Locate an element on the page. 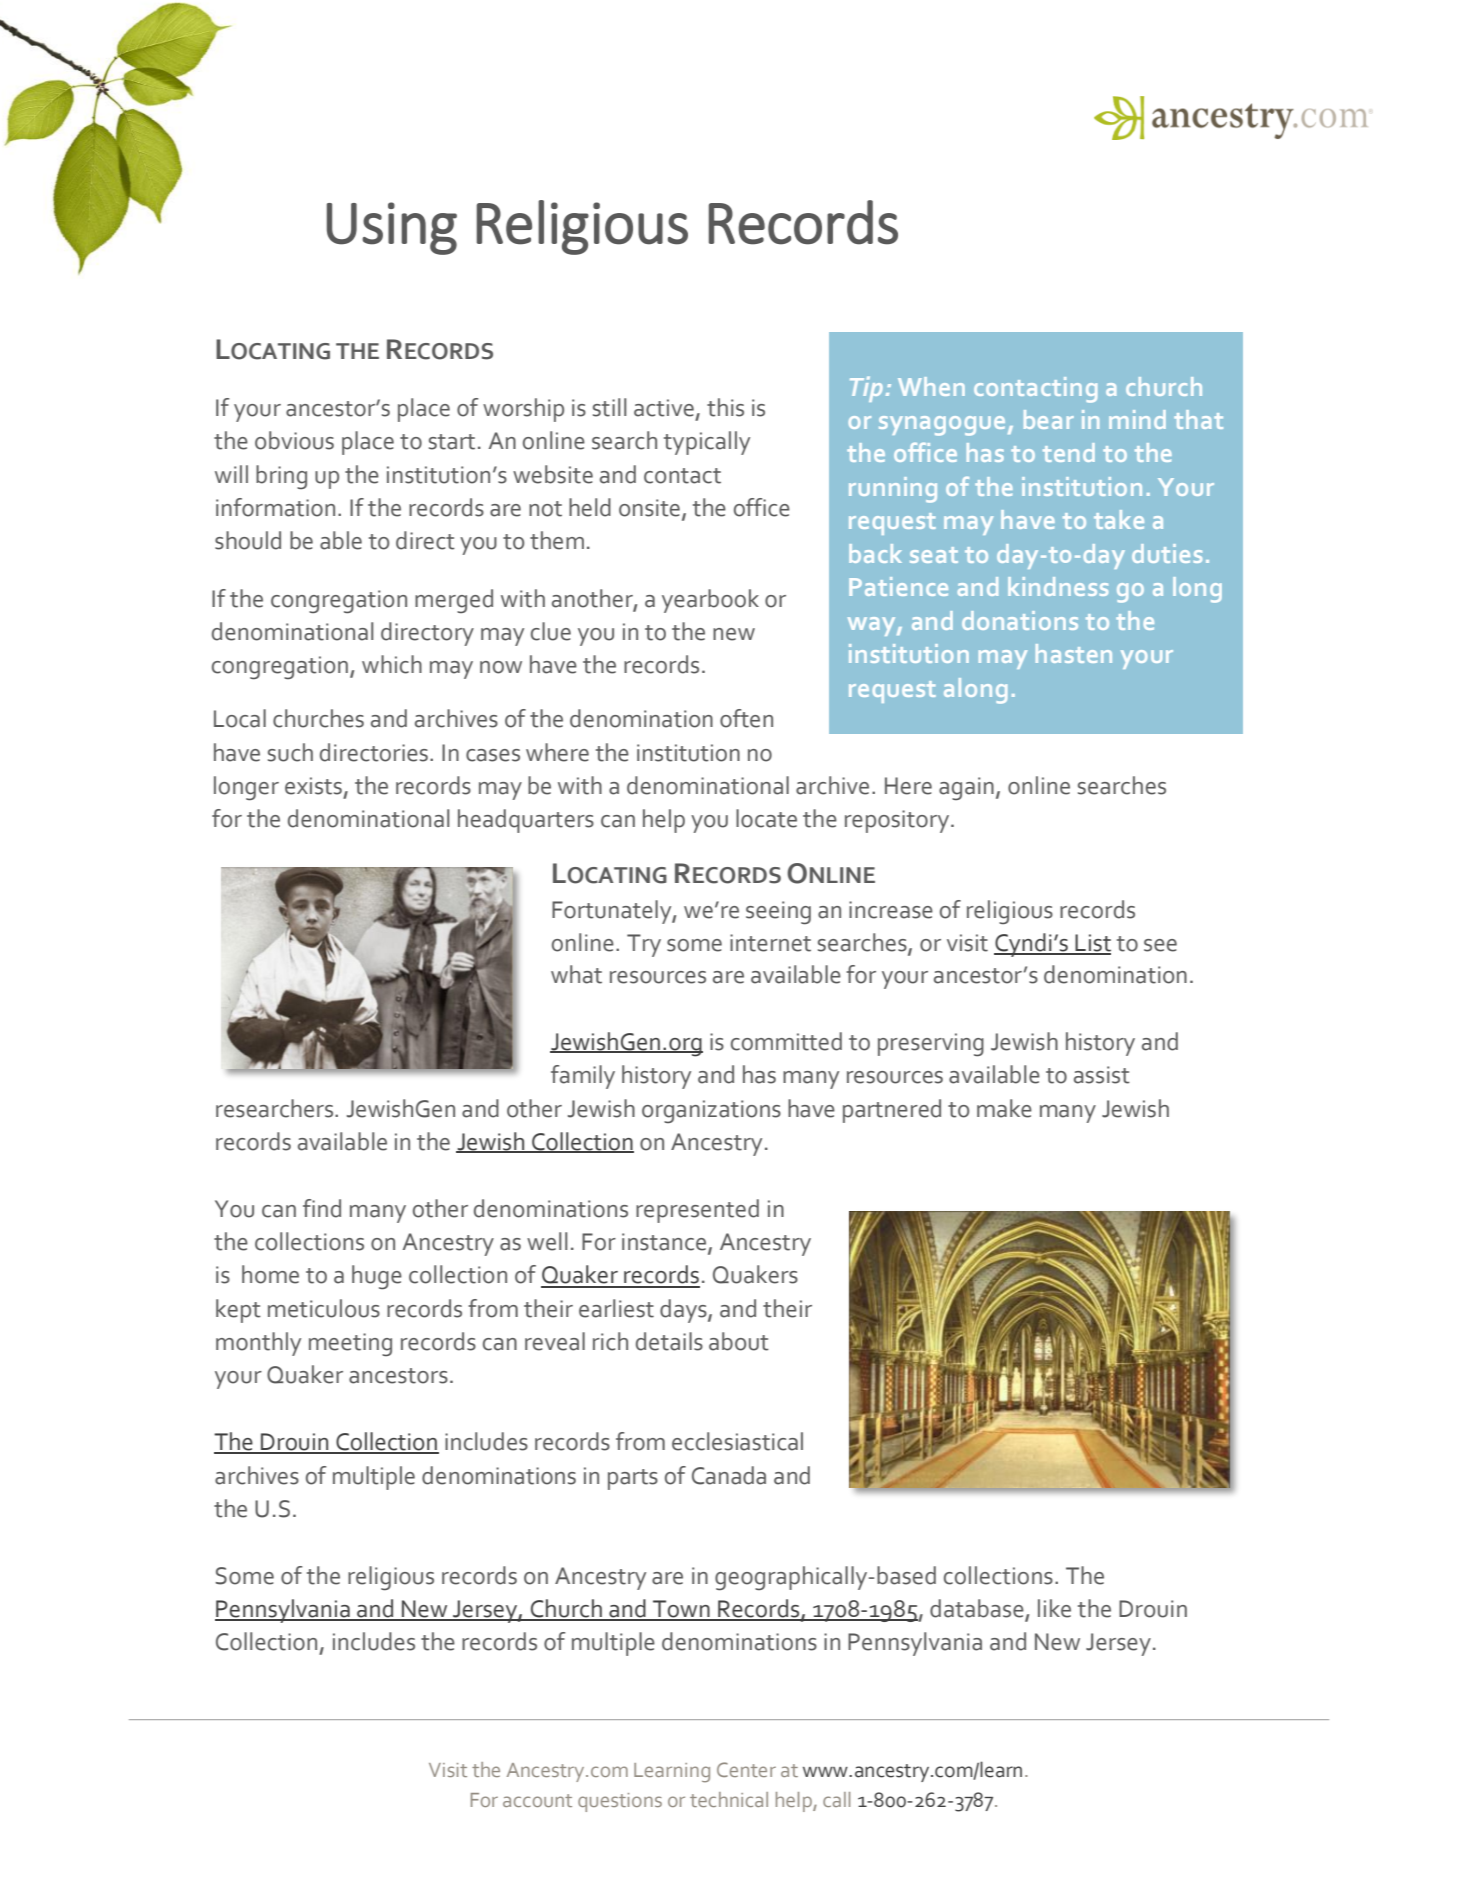 This document has width=1458, height=1886. committed is located at coordinates (786, 1041).
